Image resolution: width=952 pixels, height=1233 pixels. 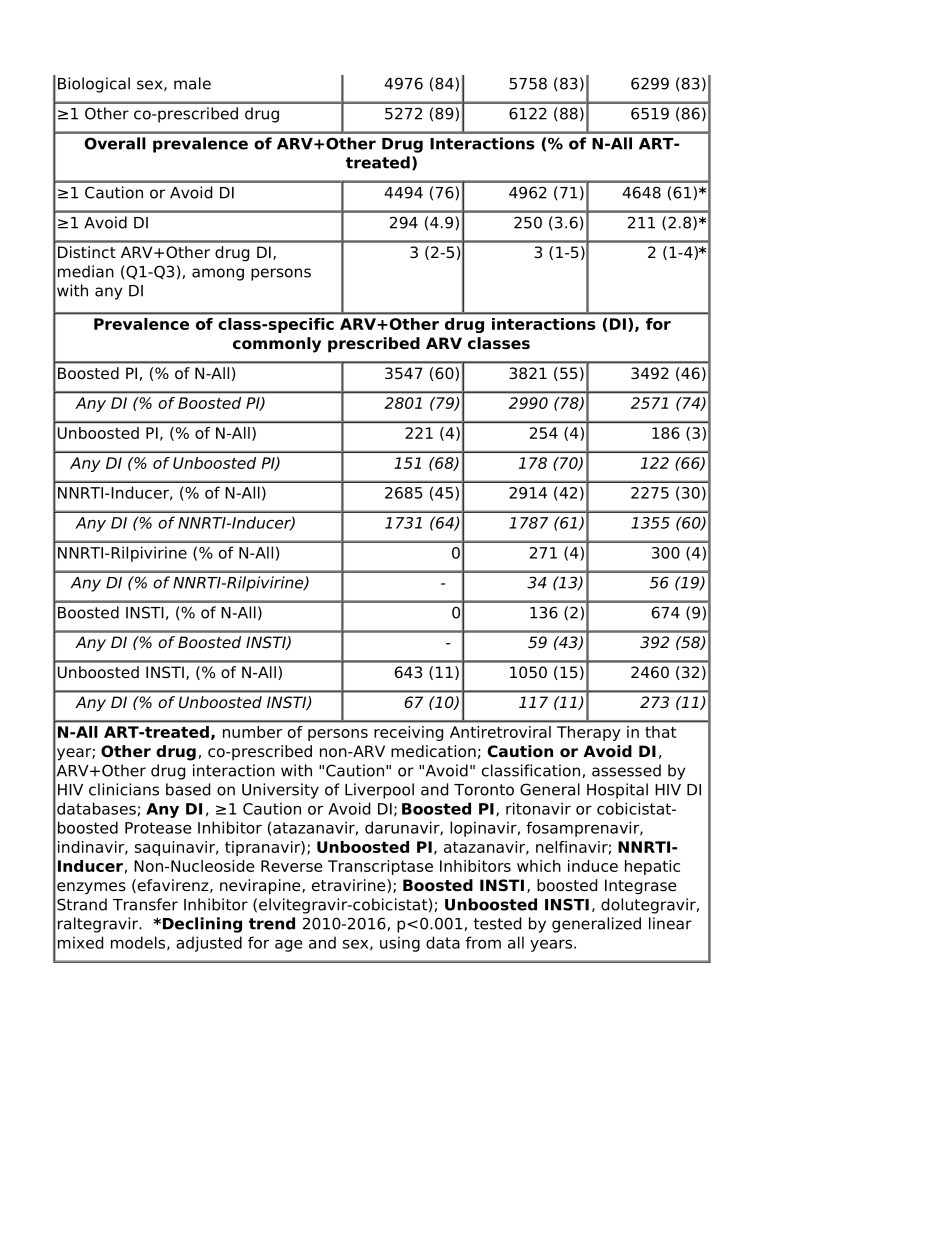 What do you see at coordinates (218, 274) in the page?
I see `among` at bounding box center [218, 274].
